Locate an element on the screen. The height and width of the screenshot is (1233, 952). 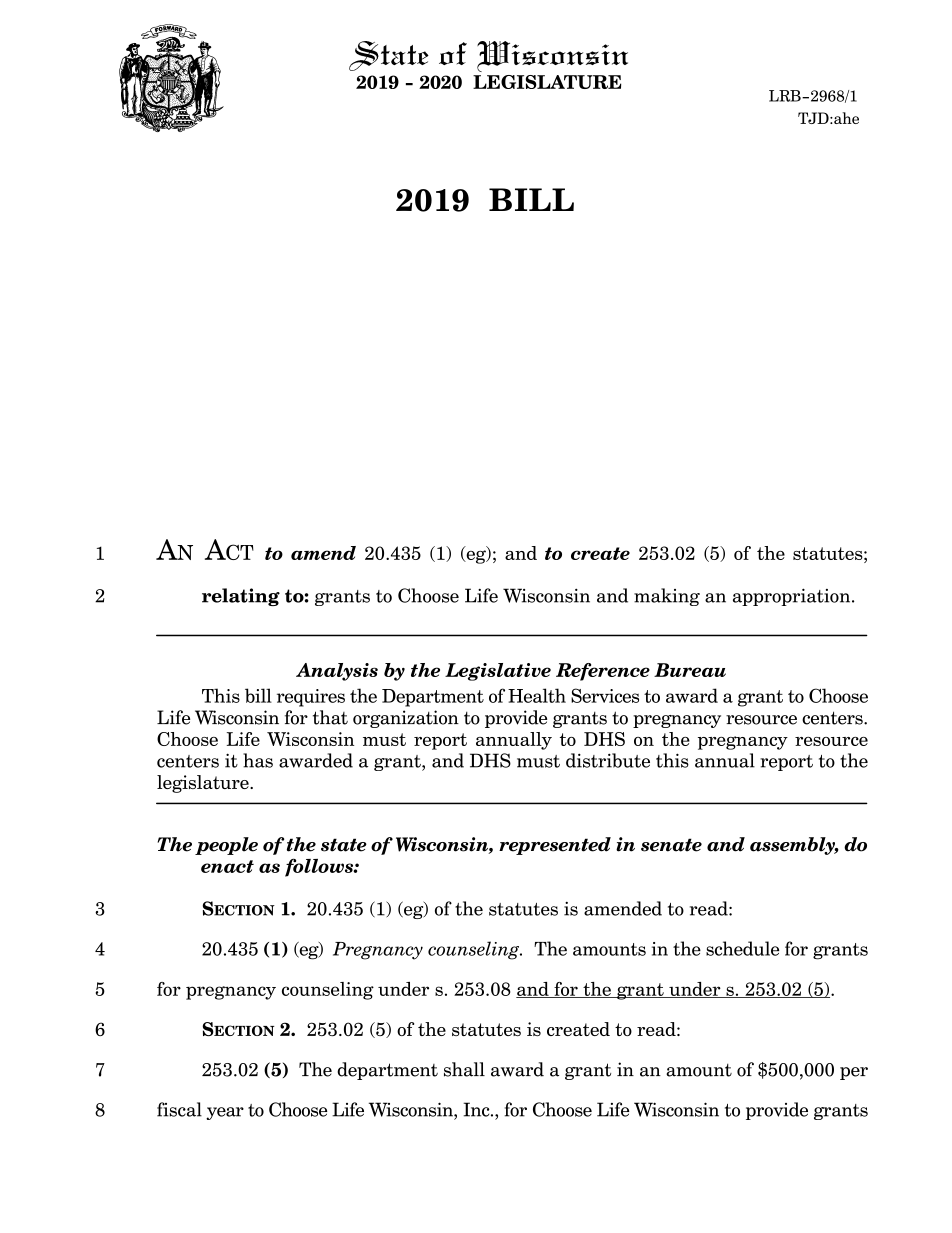
has is located at coordinates (258, 760).
